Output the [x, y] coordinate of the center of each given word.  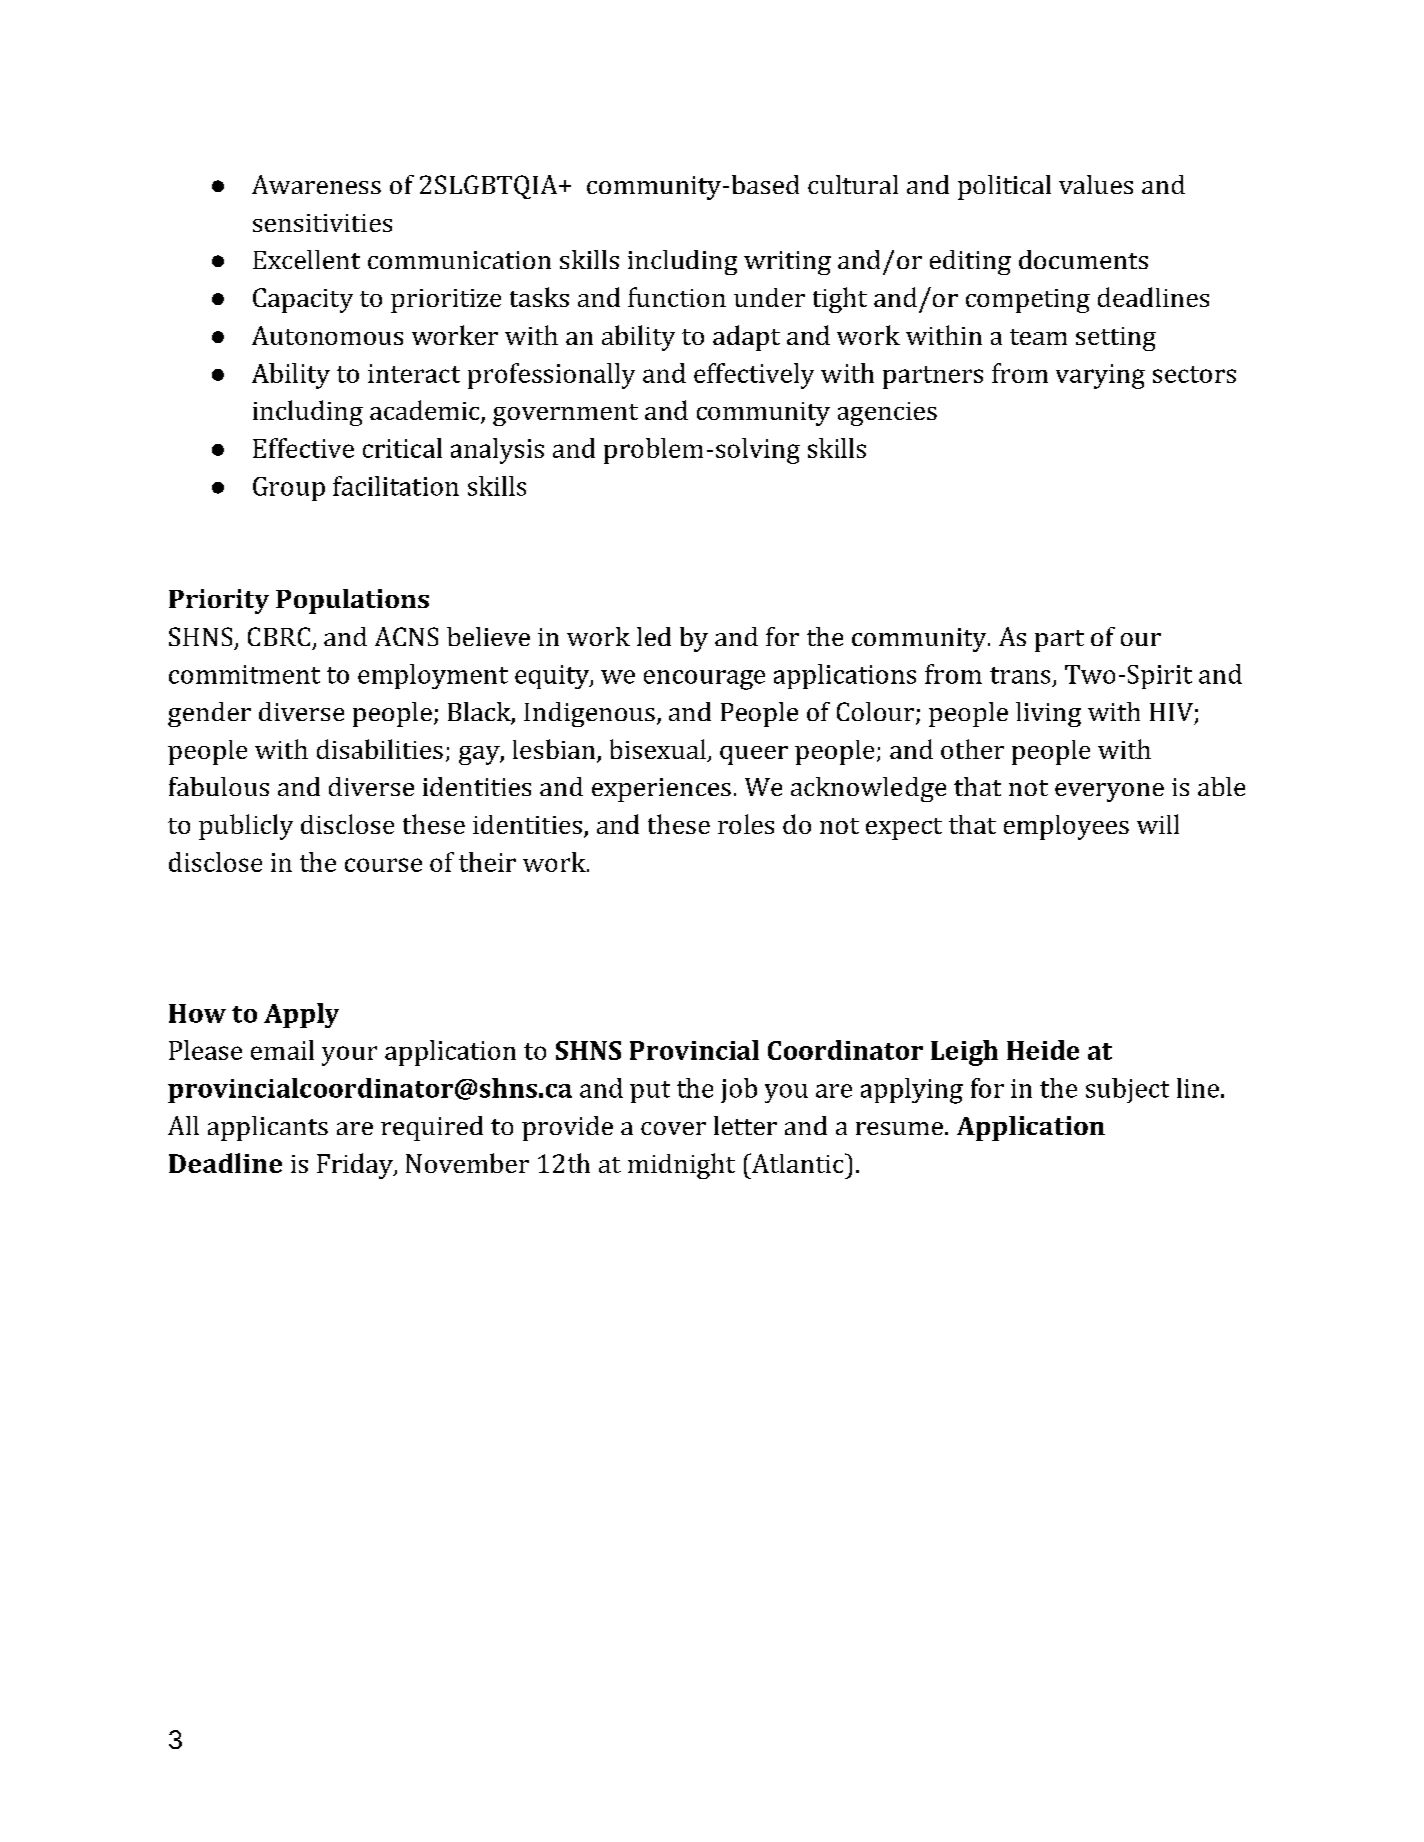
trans [1020, 675]
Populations [352, 601]
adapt [746, 338]
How [197, 1013]
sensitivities [322, 223]
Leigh [964, 1053]
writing [787, 263]
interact [414, 373]
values [1096, 184]
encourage [704, 680]
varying [1100, 376]
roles [746, 824]
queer [754, 755]
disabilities [380, 749]
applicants [268, 1128]
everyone [1109, 792]
